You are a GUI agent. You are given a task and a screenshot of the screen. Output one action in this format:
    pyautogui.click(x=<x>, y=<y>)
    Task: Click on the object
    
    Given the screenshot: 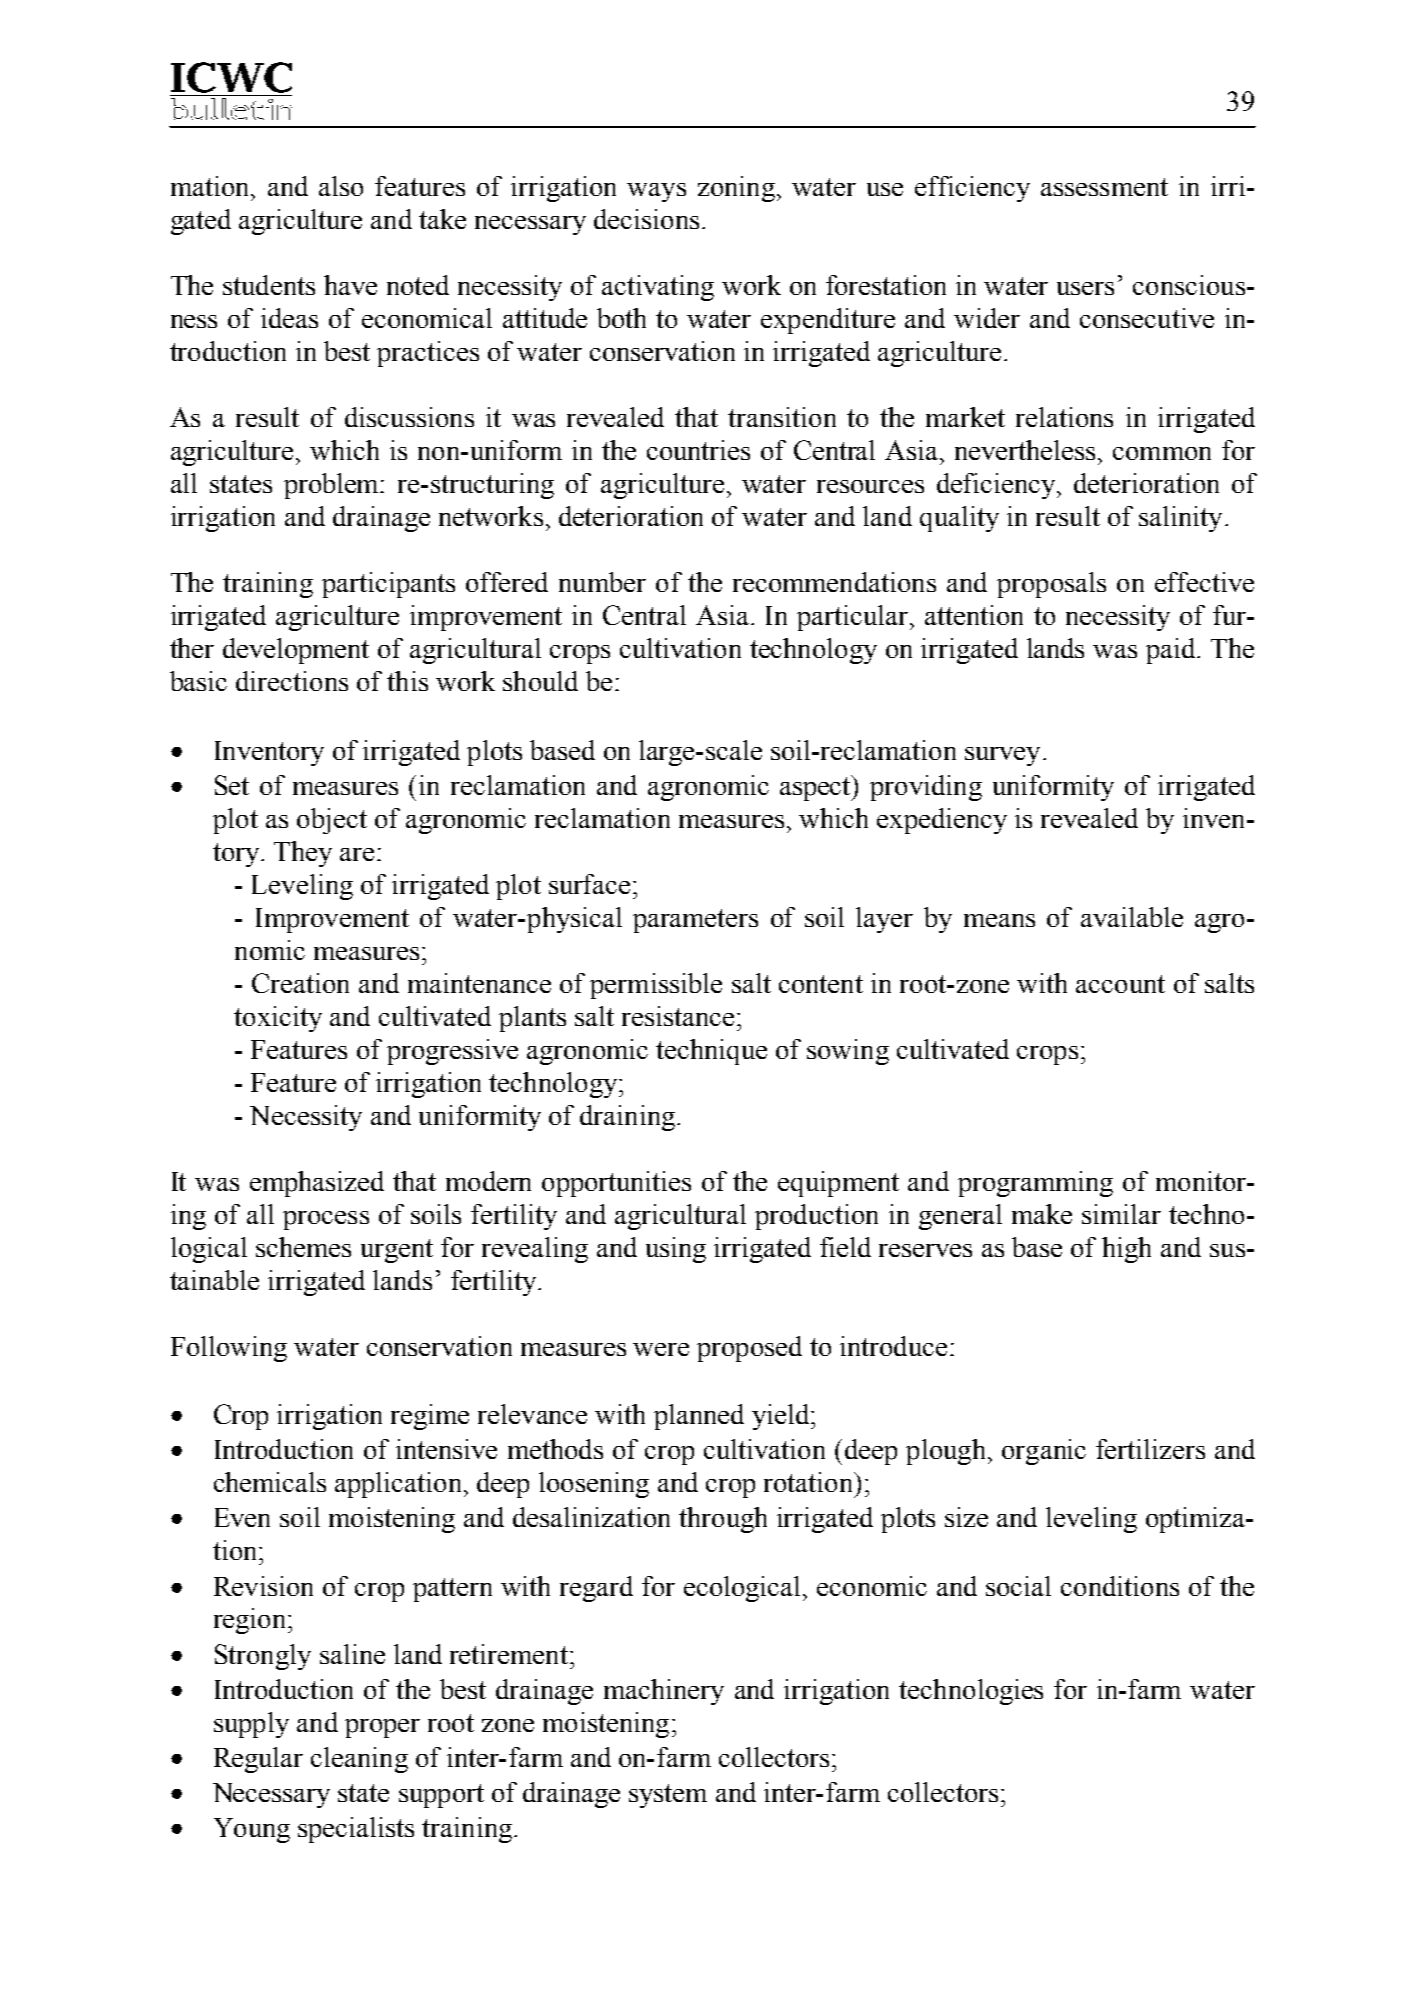 What is the action you would take?
    pyautogui.click(x=332, y=821)
